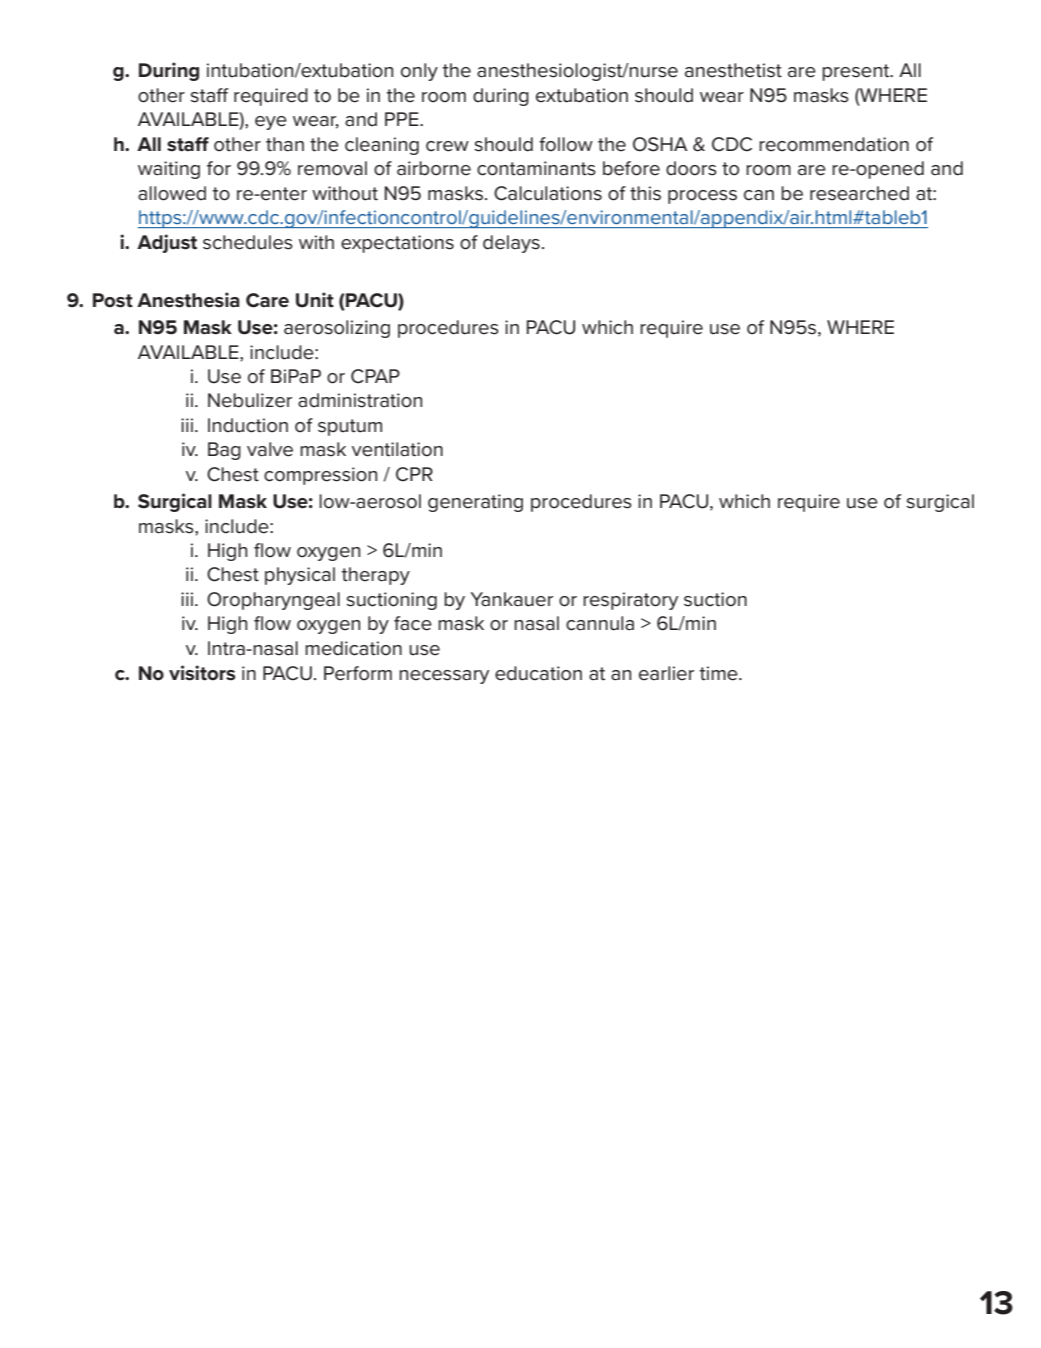 The width and height of the screenshot is (1041, 1348). I want to click on visitors, so click(202, 673).
